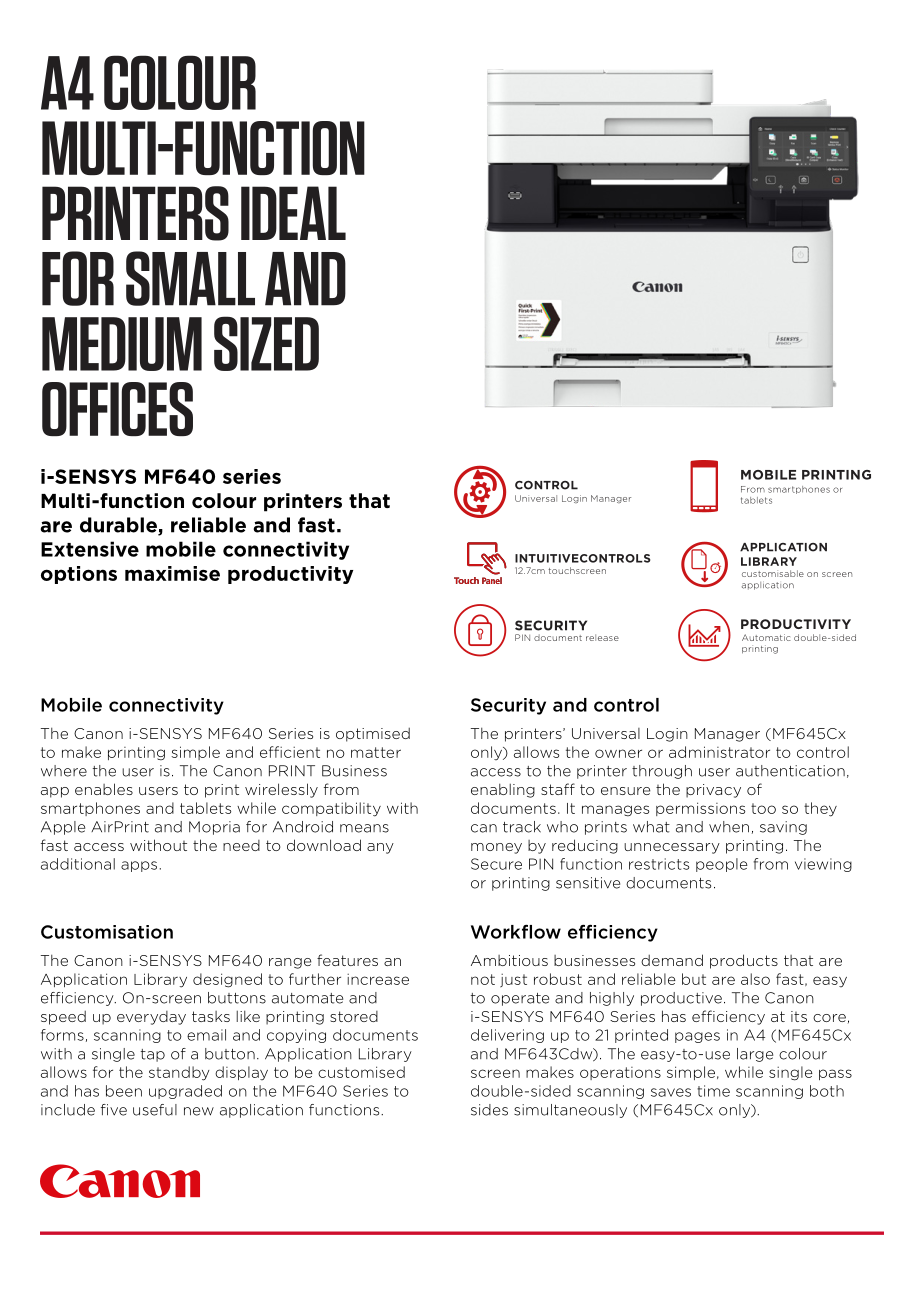  What do you see at coordinates (79, 575) in the page?
I see `options` at bounding box center [79, 575].
